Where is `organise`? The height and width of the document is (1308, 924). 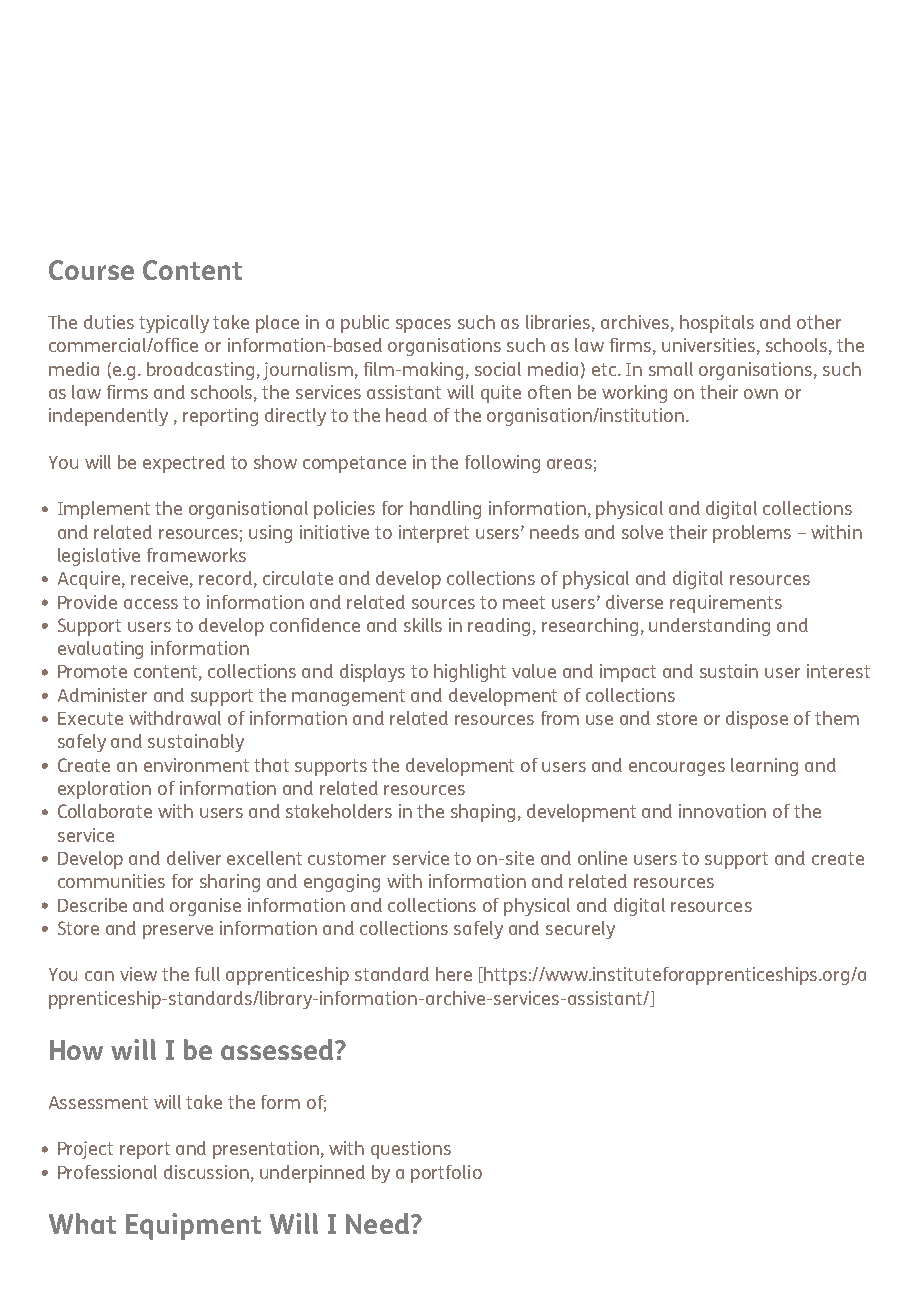
organise is located at coordinates (205, 907).
